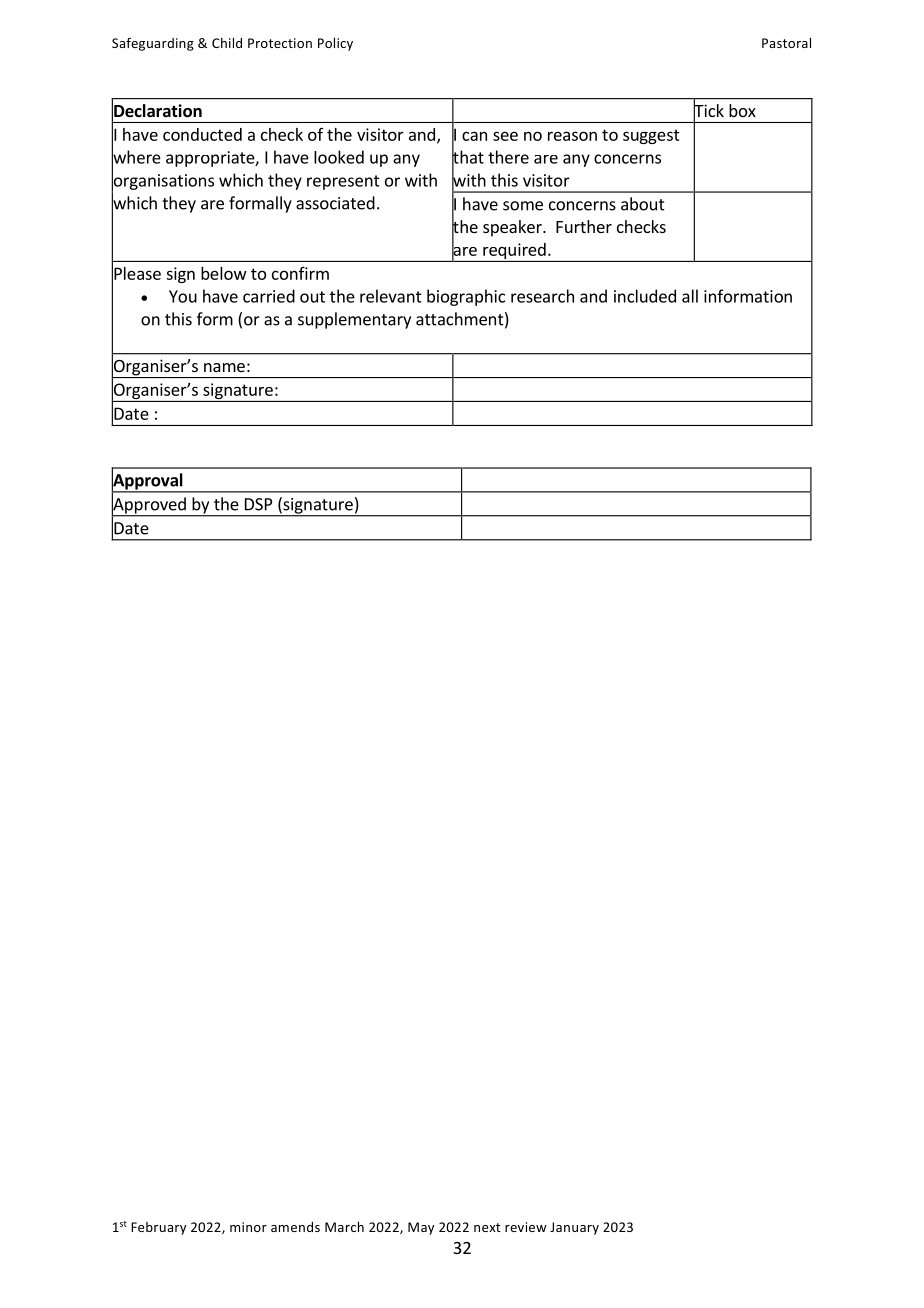 The width and height of the screenshot is (924, 1308). What do you see at coordinates (474, 136) in the screenshot?
I see `can` at bounding box center [474, 136].
